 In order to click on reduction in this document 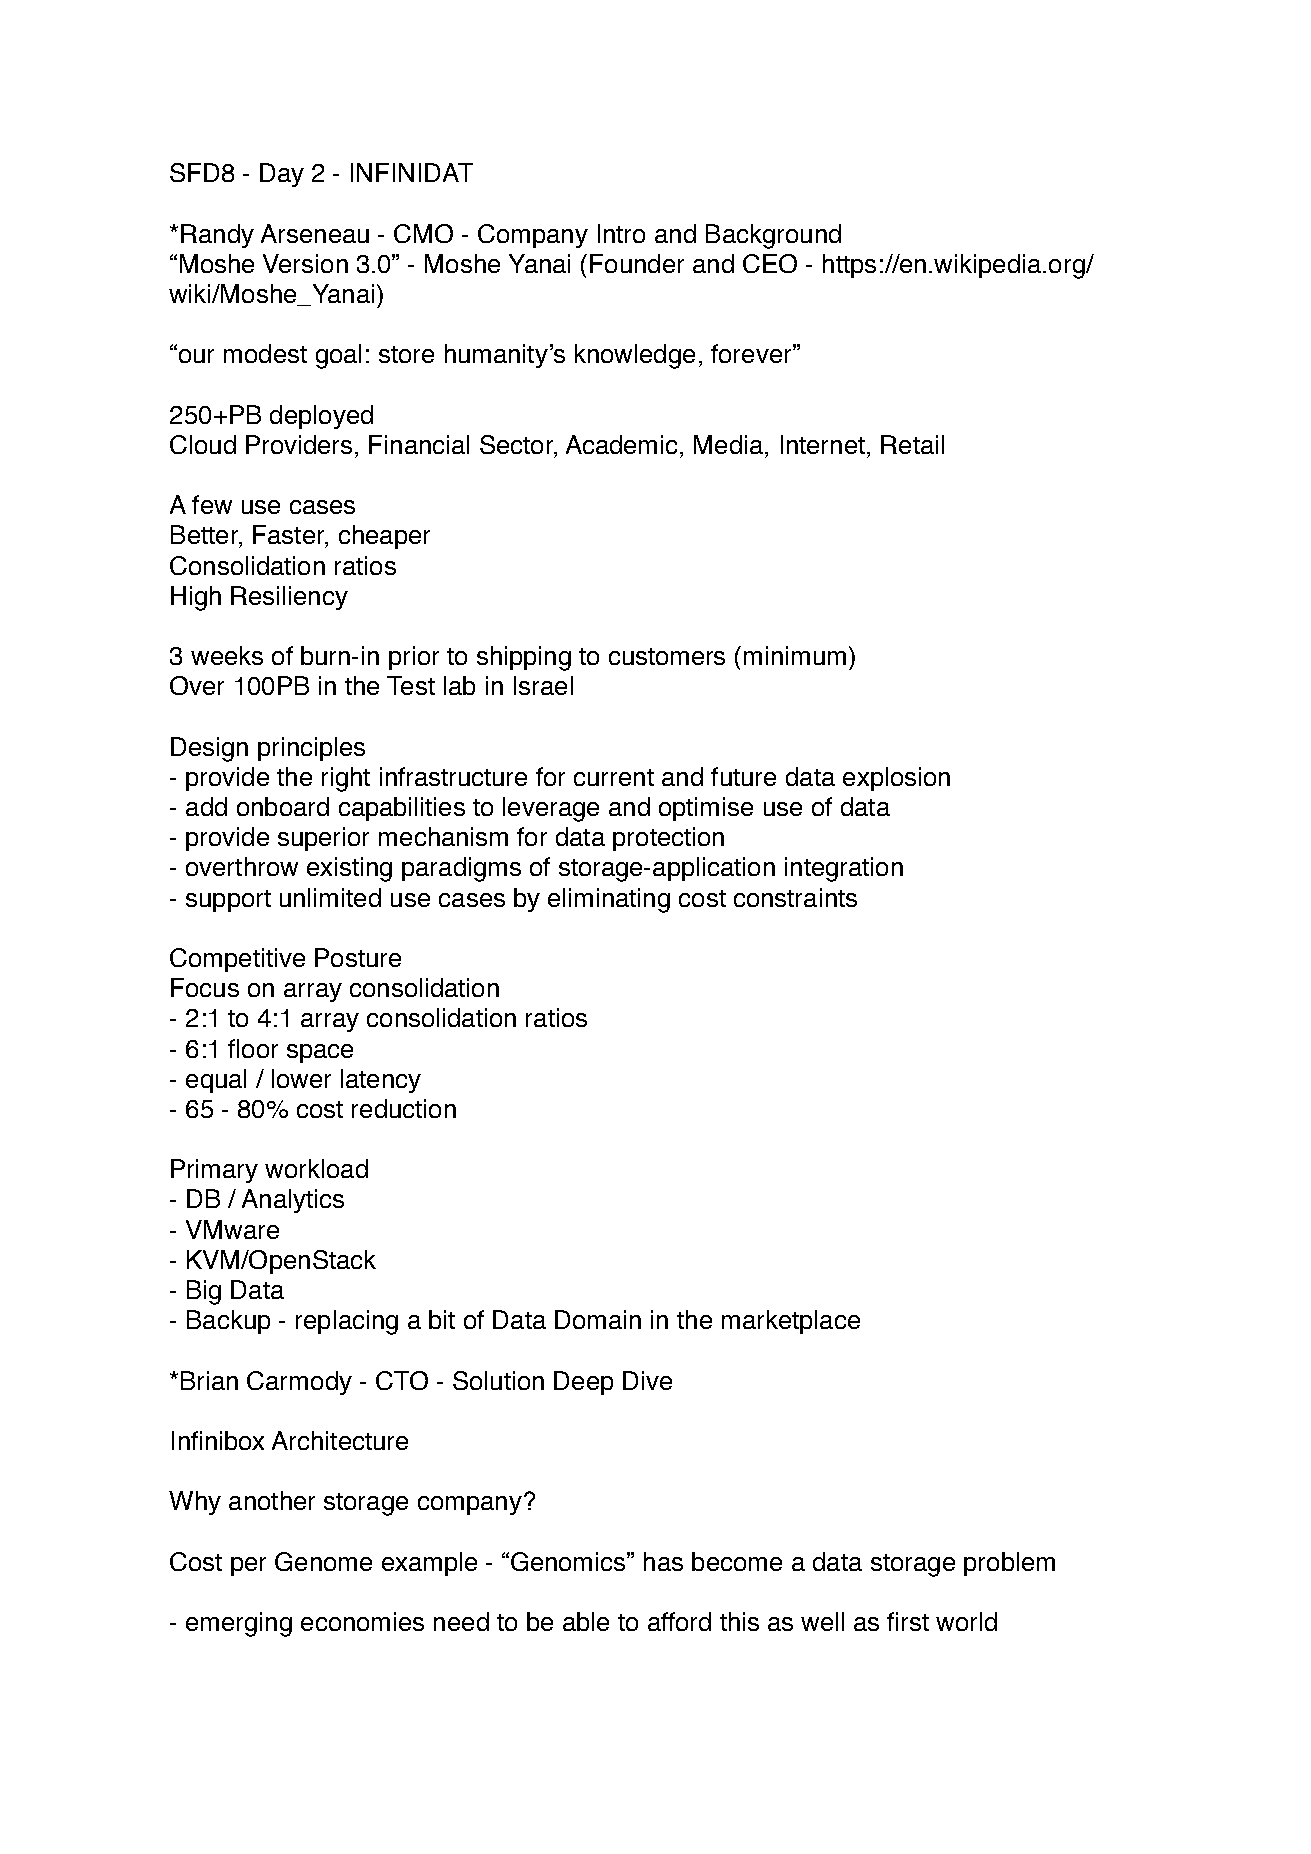, I will do `click(404, 1108)`.
